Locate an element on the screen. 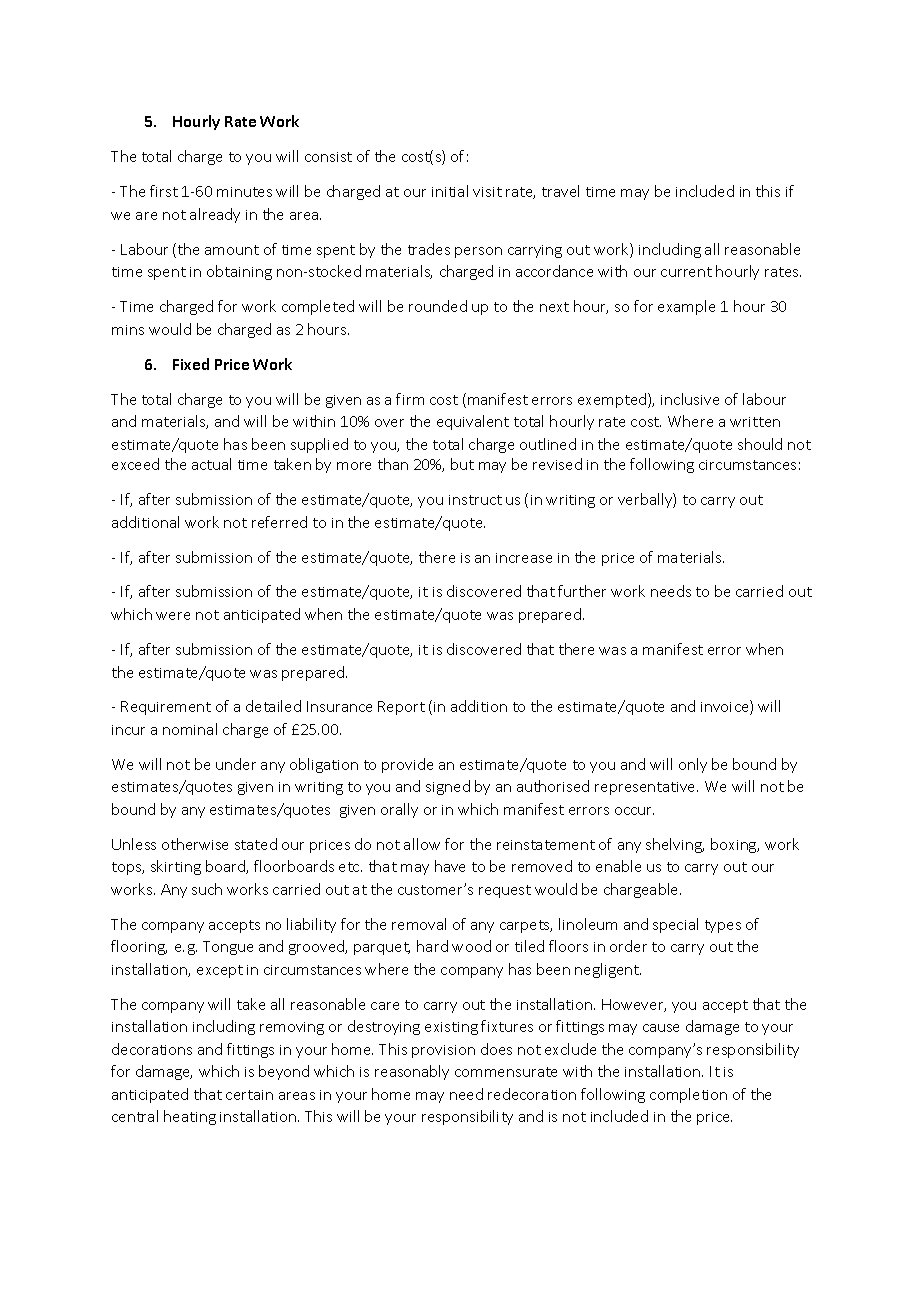 The width and height of the screenshot is (924, 1307). heating is located at coordinates (190, 1117).
